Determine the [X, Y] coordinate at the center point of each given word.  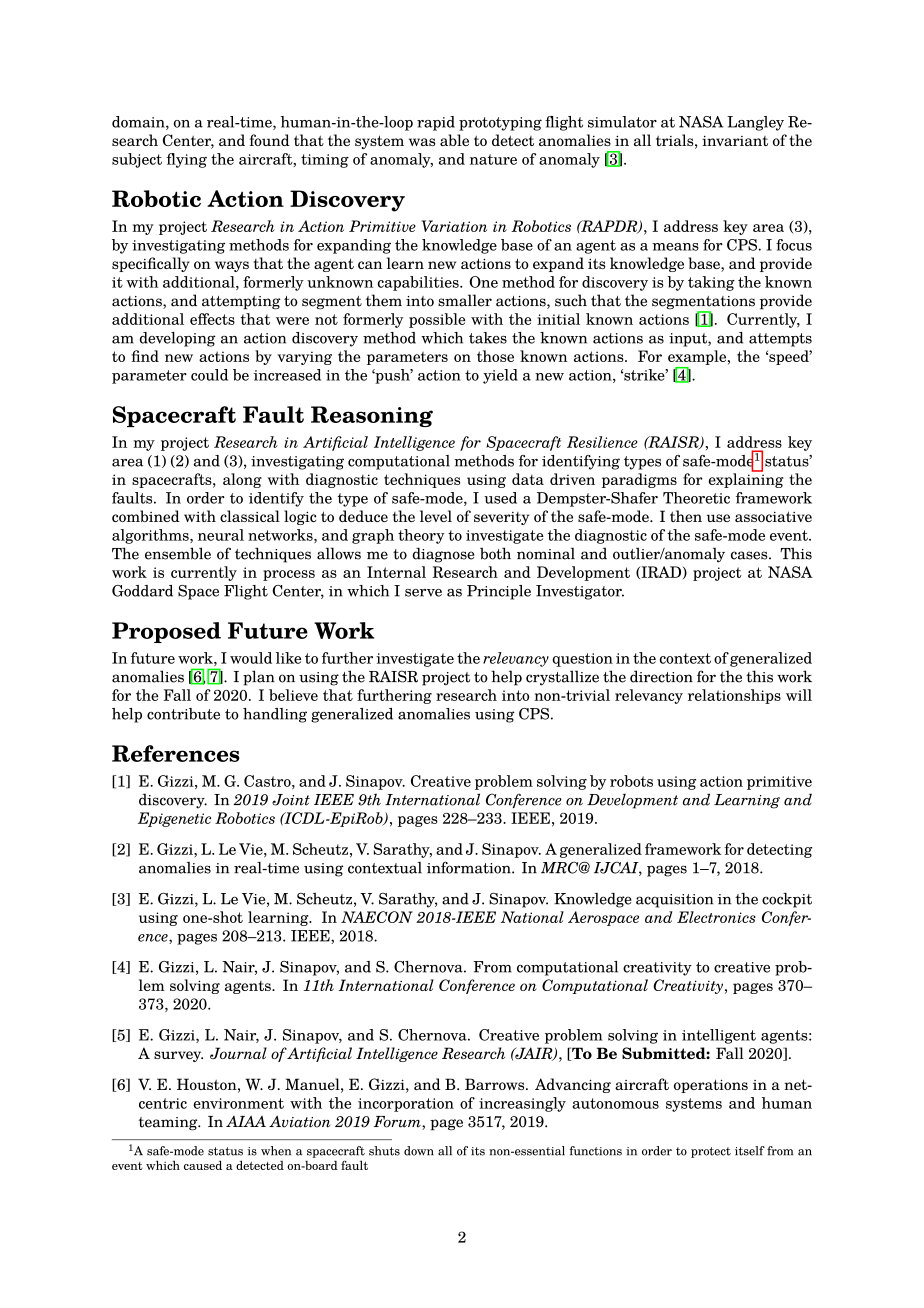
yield [500, 376]
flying [186, 160]
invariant [735, 141]
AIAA [246, 1121]
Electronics [716, 917]
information [470, 867]
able [454, 140]
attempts [780, 340]
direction [661, 676]
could [209, 375]
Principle [499, 592]
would [251, 658]
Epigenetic [174, 819]
